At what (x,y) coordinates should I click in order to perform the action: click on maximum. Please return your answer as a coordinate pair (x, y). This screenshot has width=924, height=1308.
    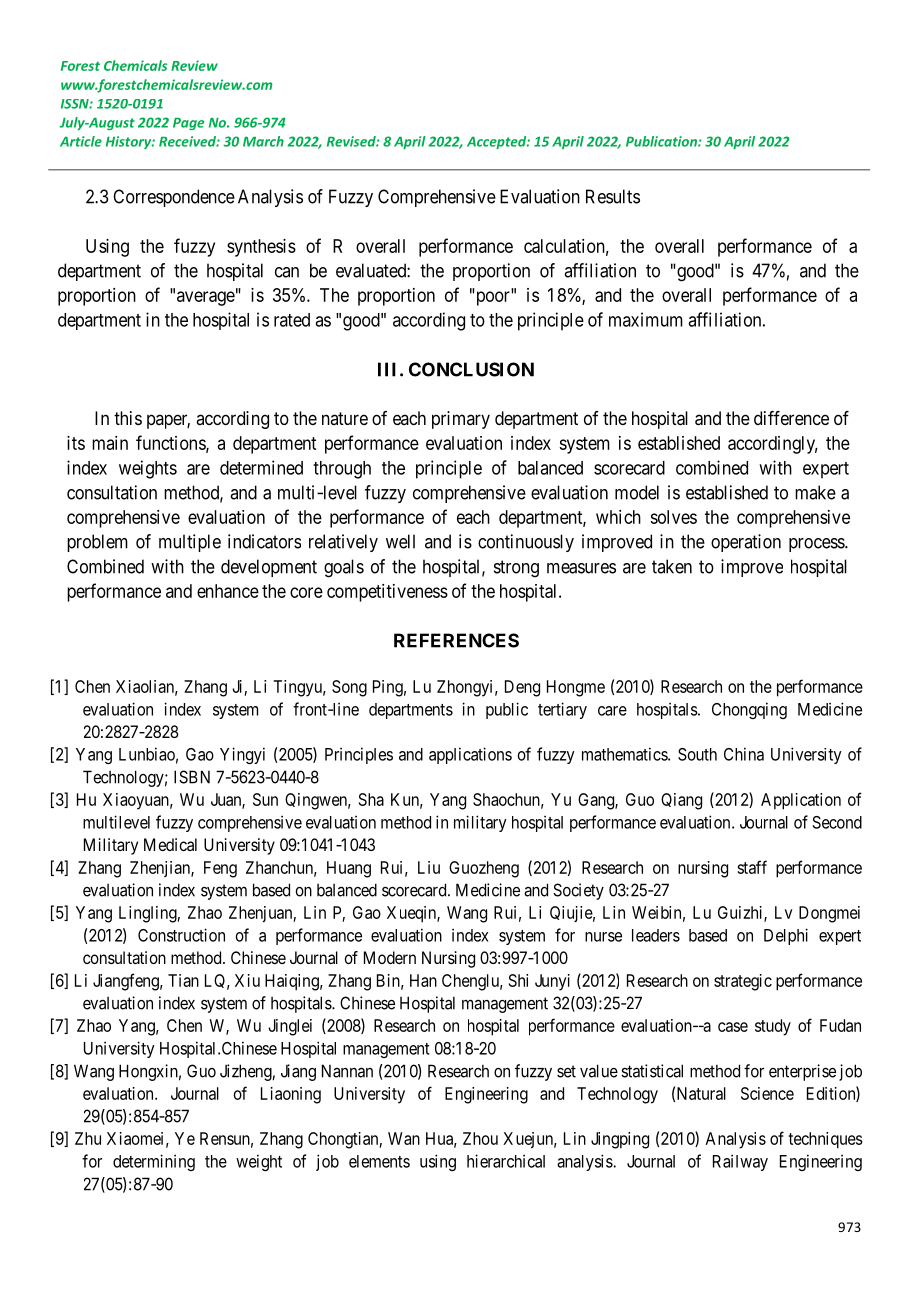
    Looking at the image, I should click on (646, 319).
